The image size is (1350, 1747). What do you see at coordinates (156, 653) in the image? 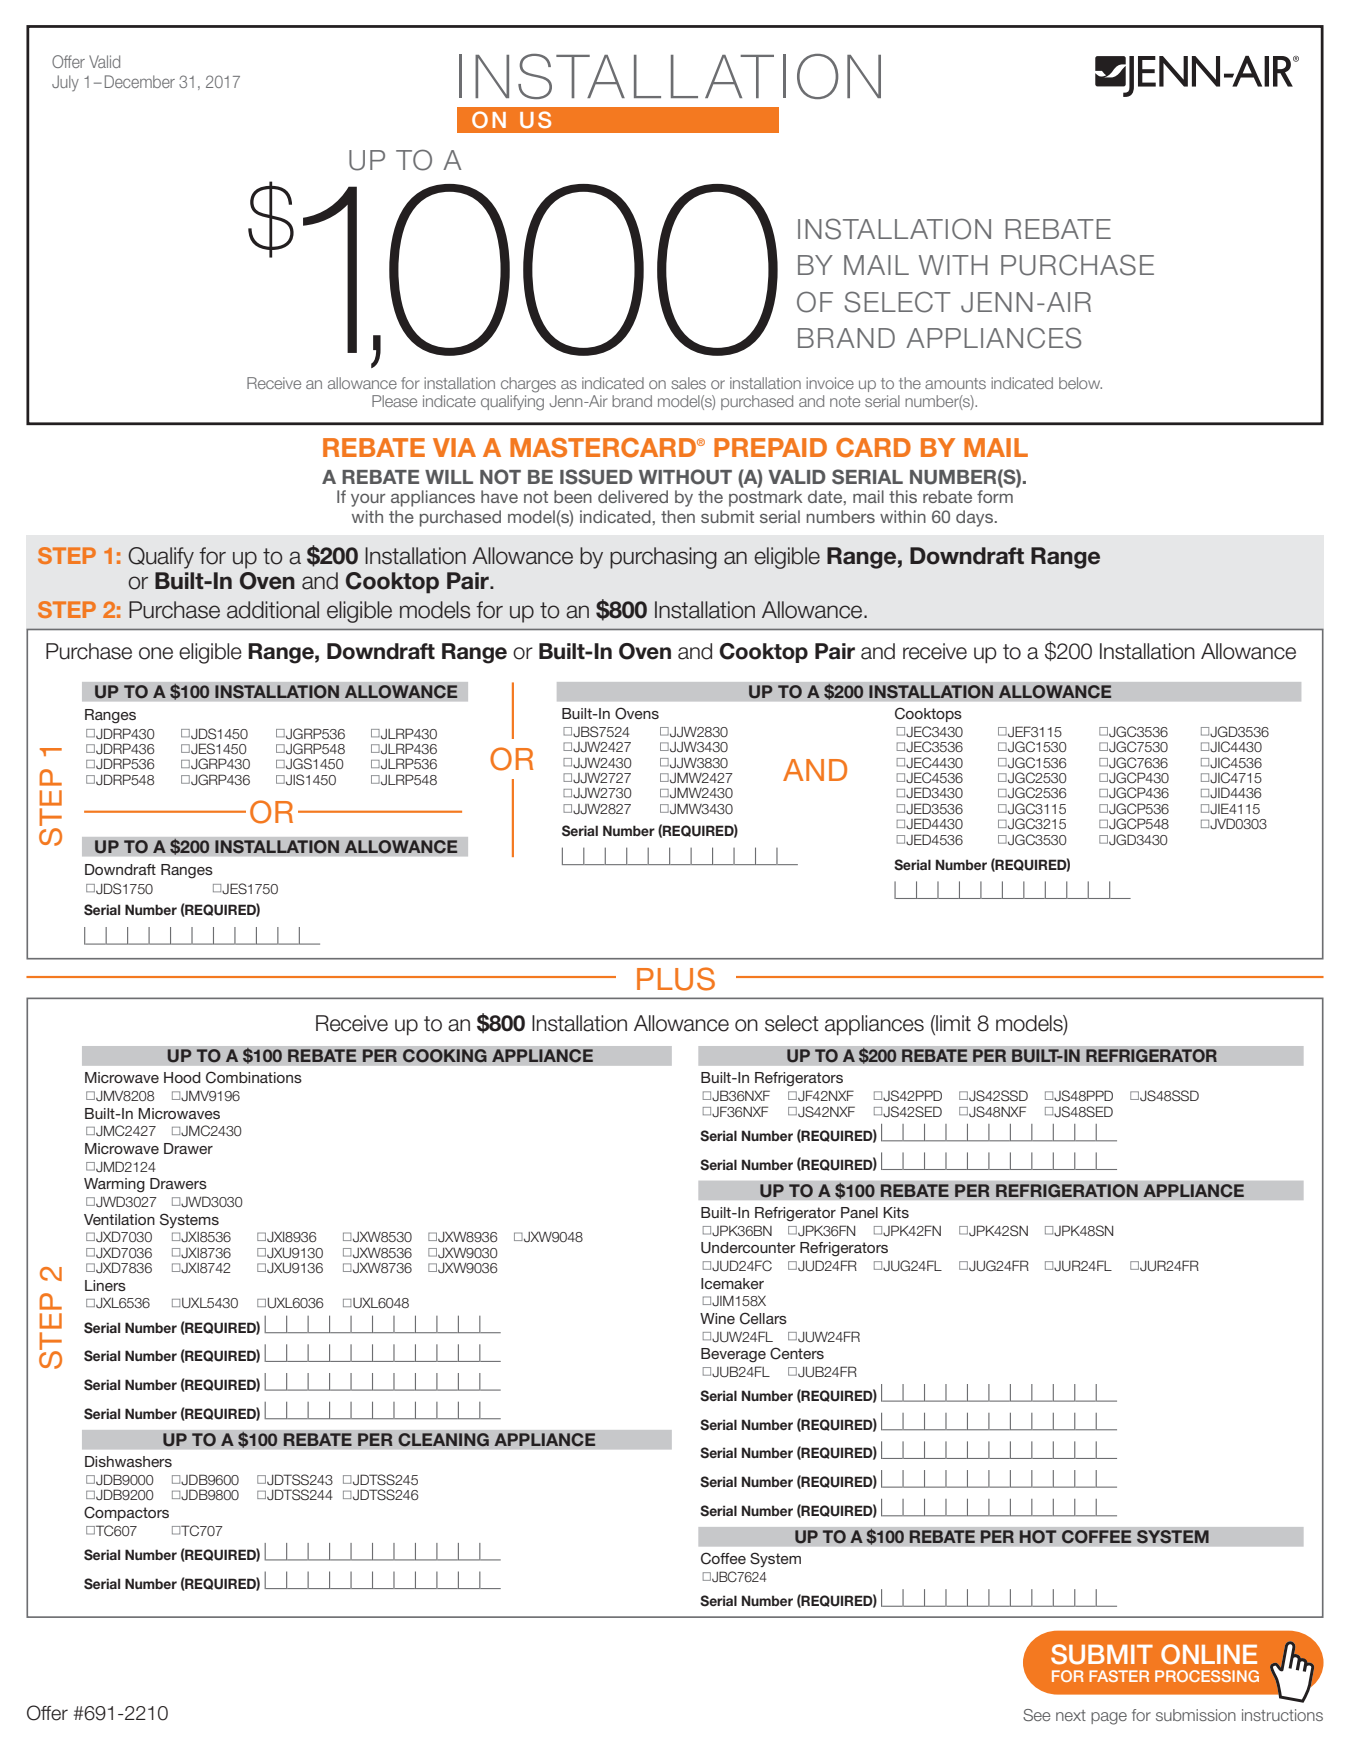
I see `one` at bounding box center [156, 653].
